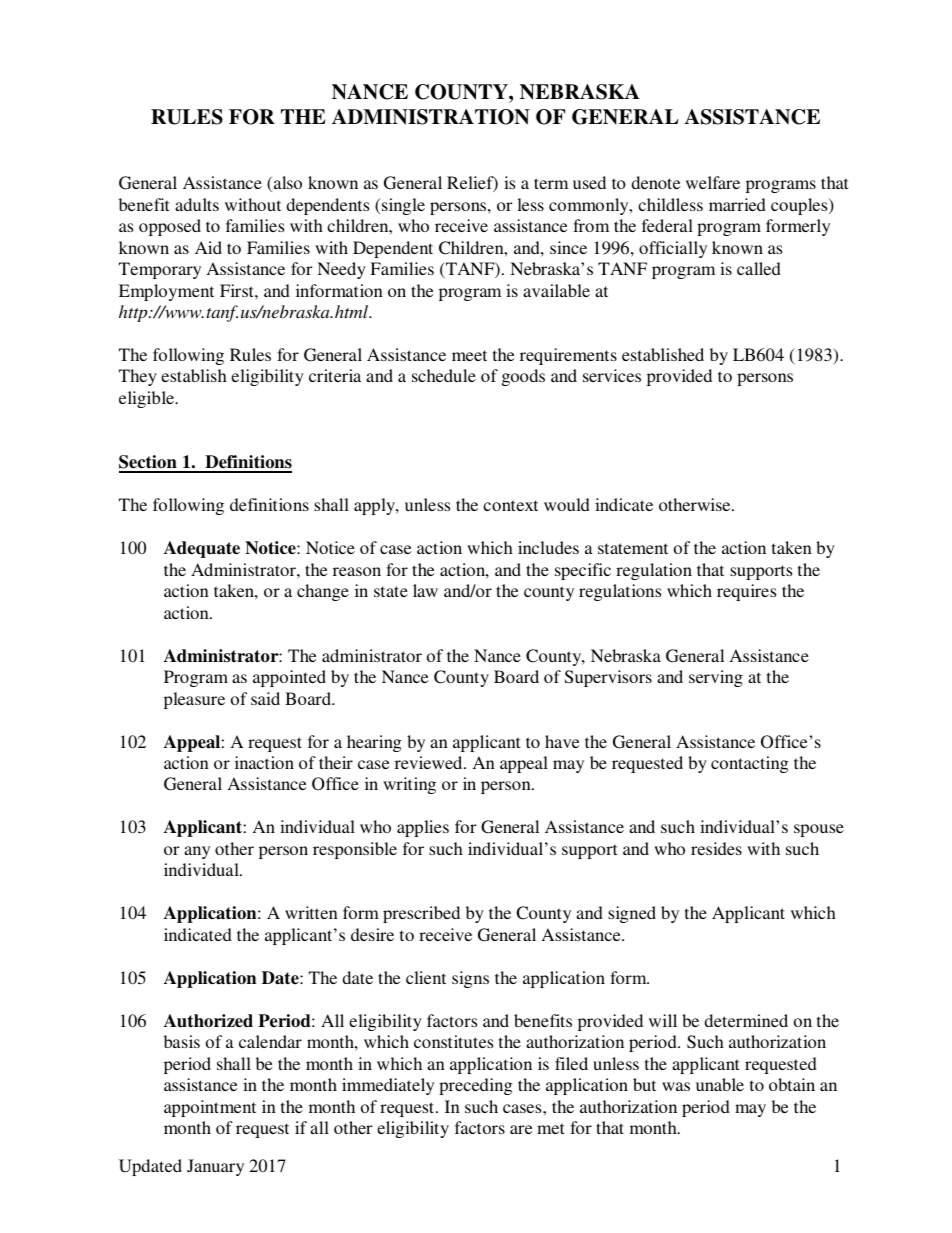  What do you see at coordinates (166, 292) in the screenshot?
I see `Employment` at bounding box center [166, 292].
